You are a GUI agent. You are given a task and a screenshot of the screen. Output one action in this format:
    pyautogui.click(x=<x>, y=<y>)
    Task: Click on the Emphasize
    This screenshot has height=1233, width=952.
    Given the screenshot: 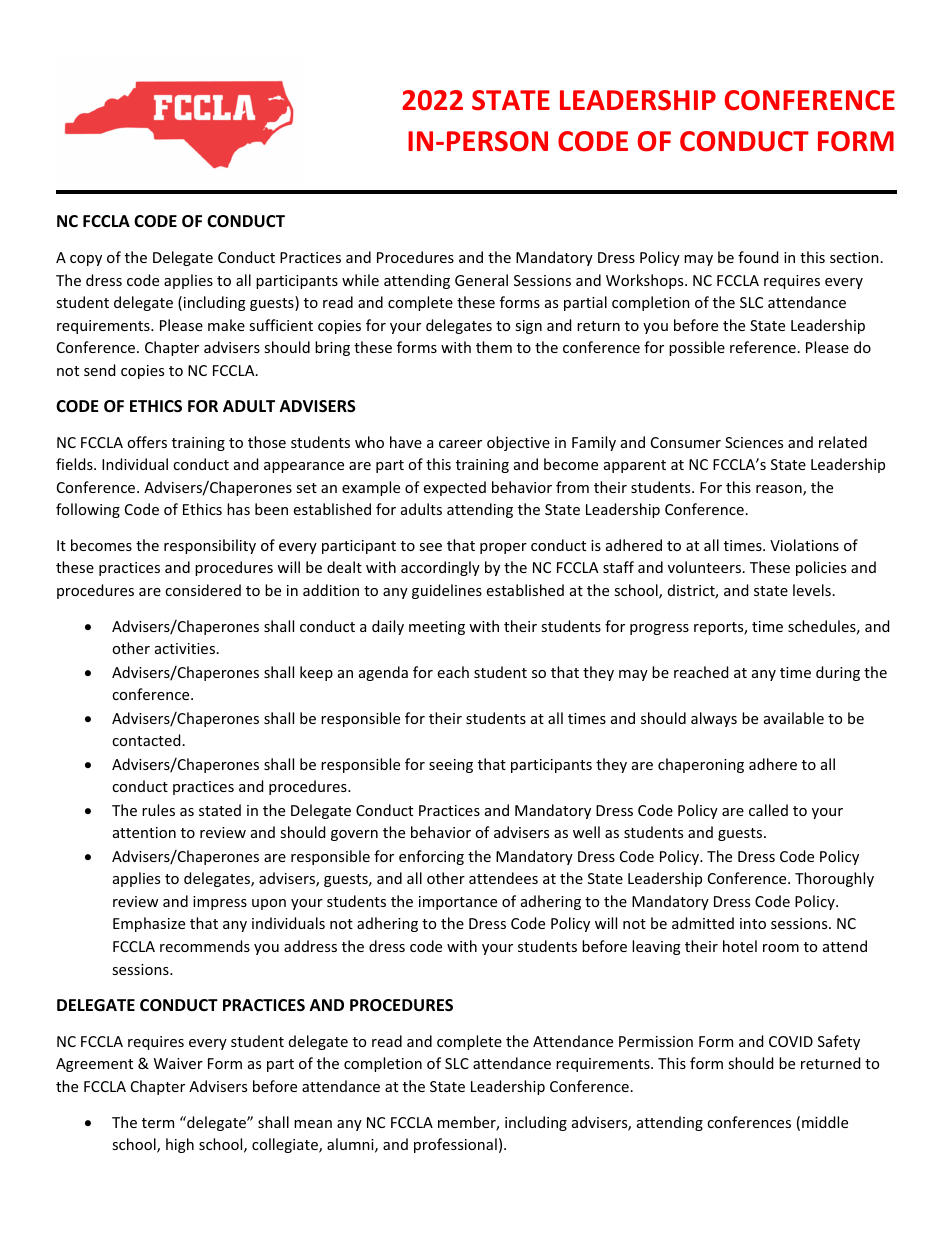 What is the action you would take?
    pyautogui.click(x=149, y=924)
